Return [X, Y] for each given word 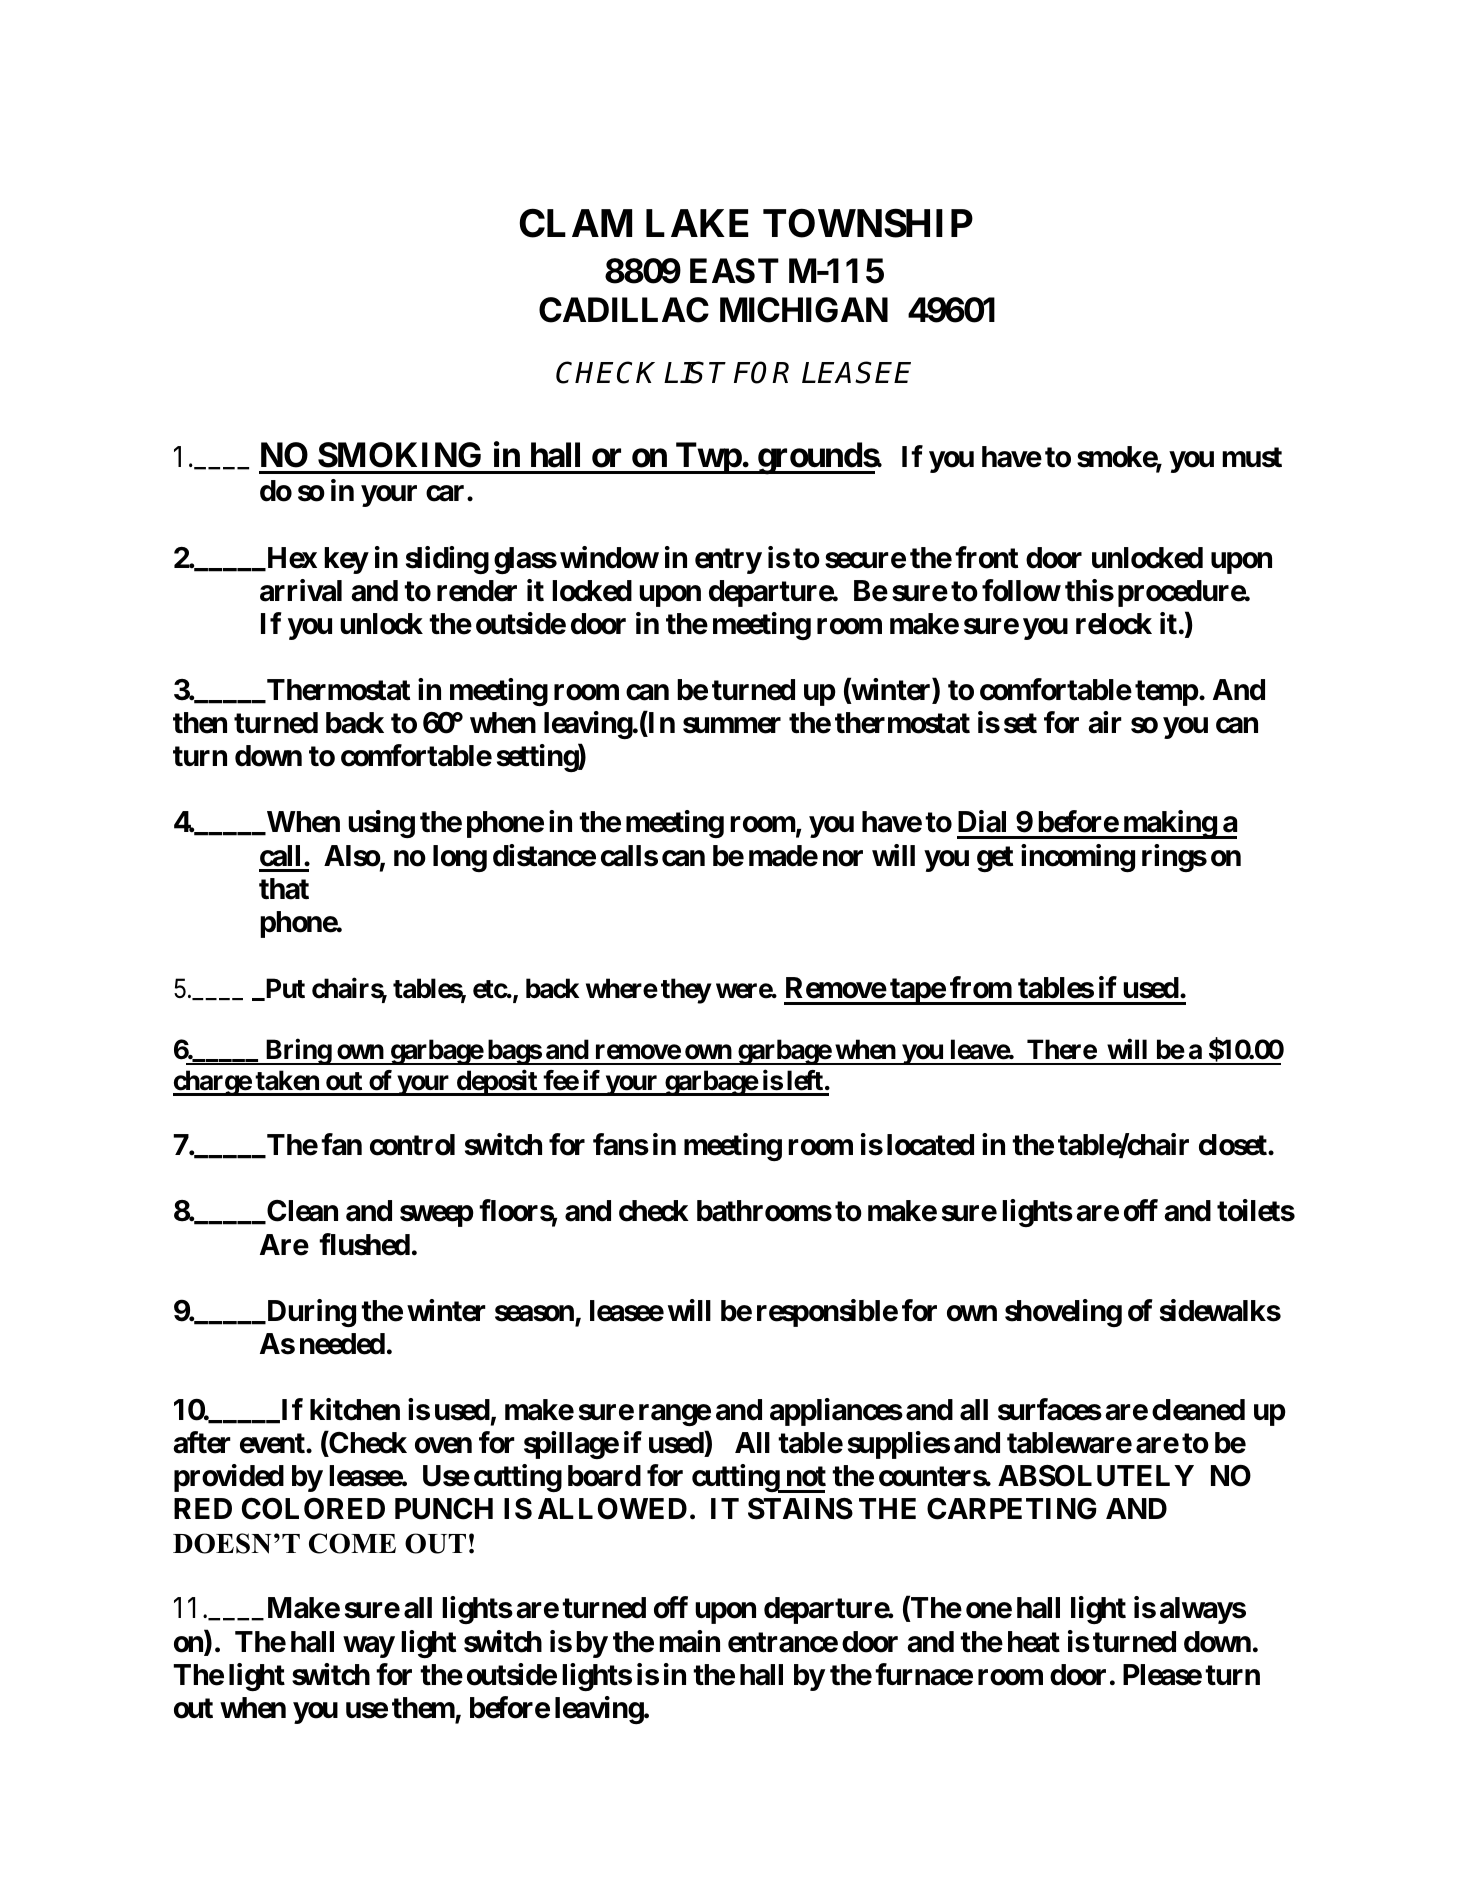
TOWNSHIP [868, 223]
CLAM [575, 223]
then [200, 723]
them [423, 1708]
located [930, 1145]
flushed [364, 1244]
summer [732, 726]
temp [1167, 693]
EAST [734, 271]
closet [1234, 1145]
